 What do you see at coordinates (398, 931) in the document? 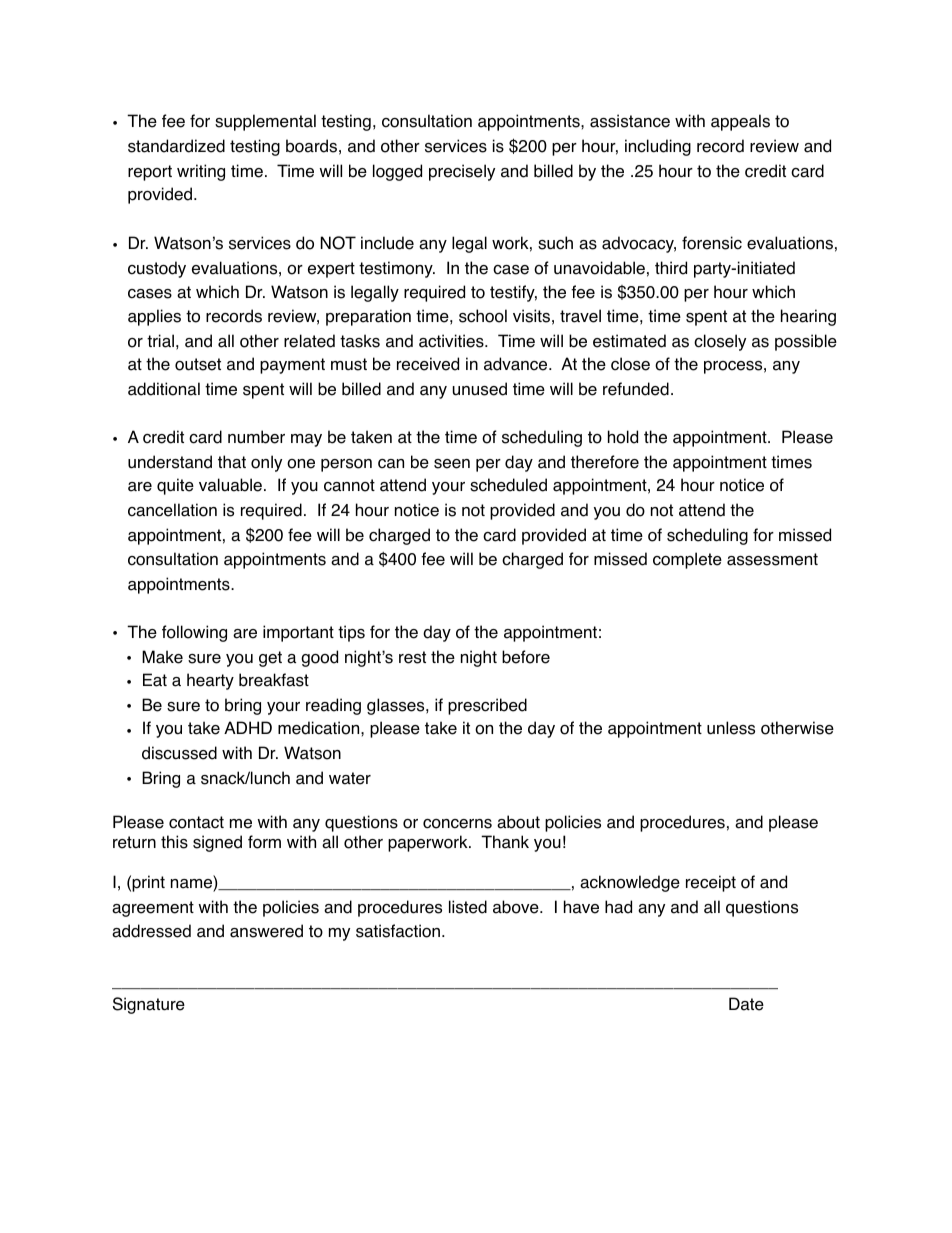
I see `satisfaction` at bounding box center [398, 931].
